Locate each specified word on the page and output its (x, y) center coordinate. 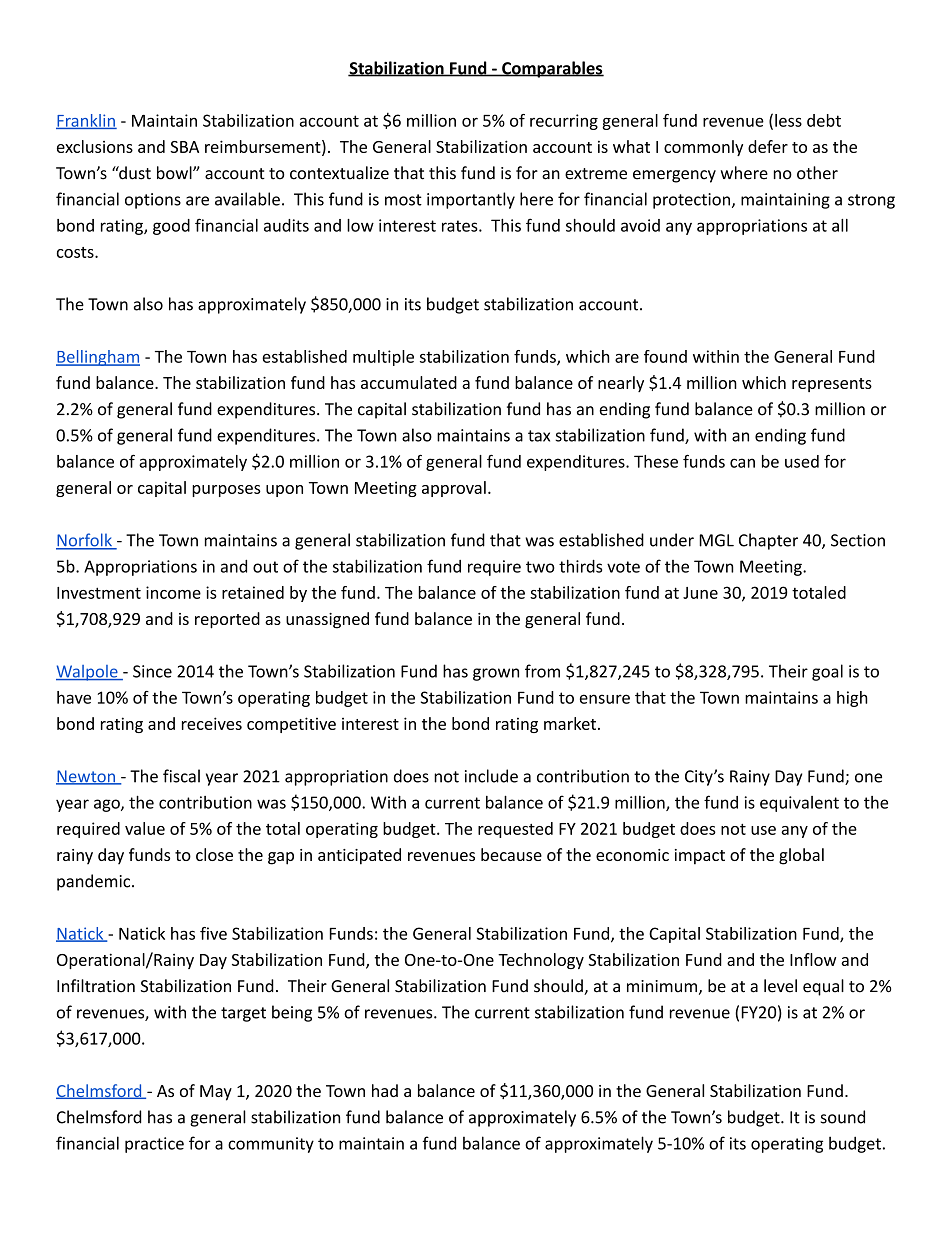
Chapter (768, 541)
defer (768, 146)
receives (212, 723)
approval (454, 489)
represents (832, 385)
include (491, 776)
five (213, 933)
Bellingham (98, 358)
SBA (184, 147)
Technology (541, 961)
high (852, 699)
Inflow (813, 959)
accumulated (409, 382)
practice (154, 1145)
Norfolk (85, 541)
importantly (471, 200)
